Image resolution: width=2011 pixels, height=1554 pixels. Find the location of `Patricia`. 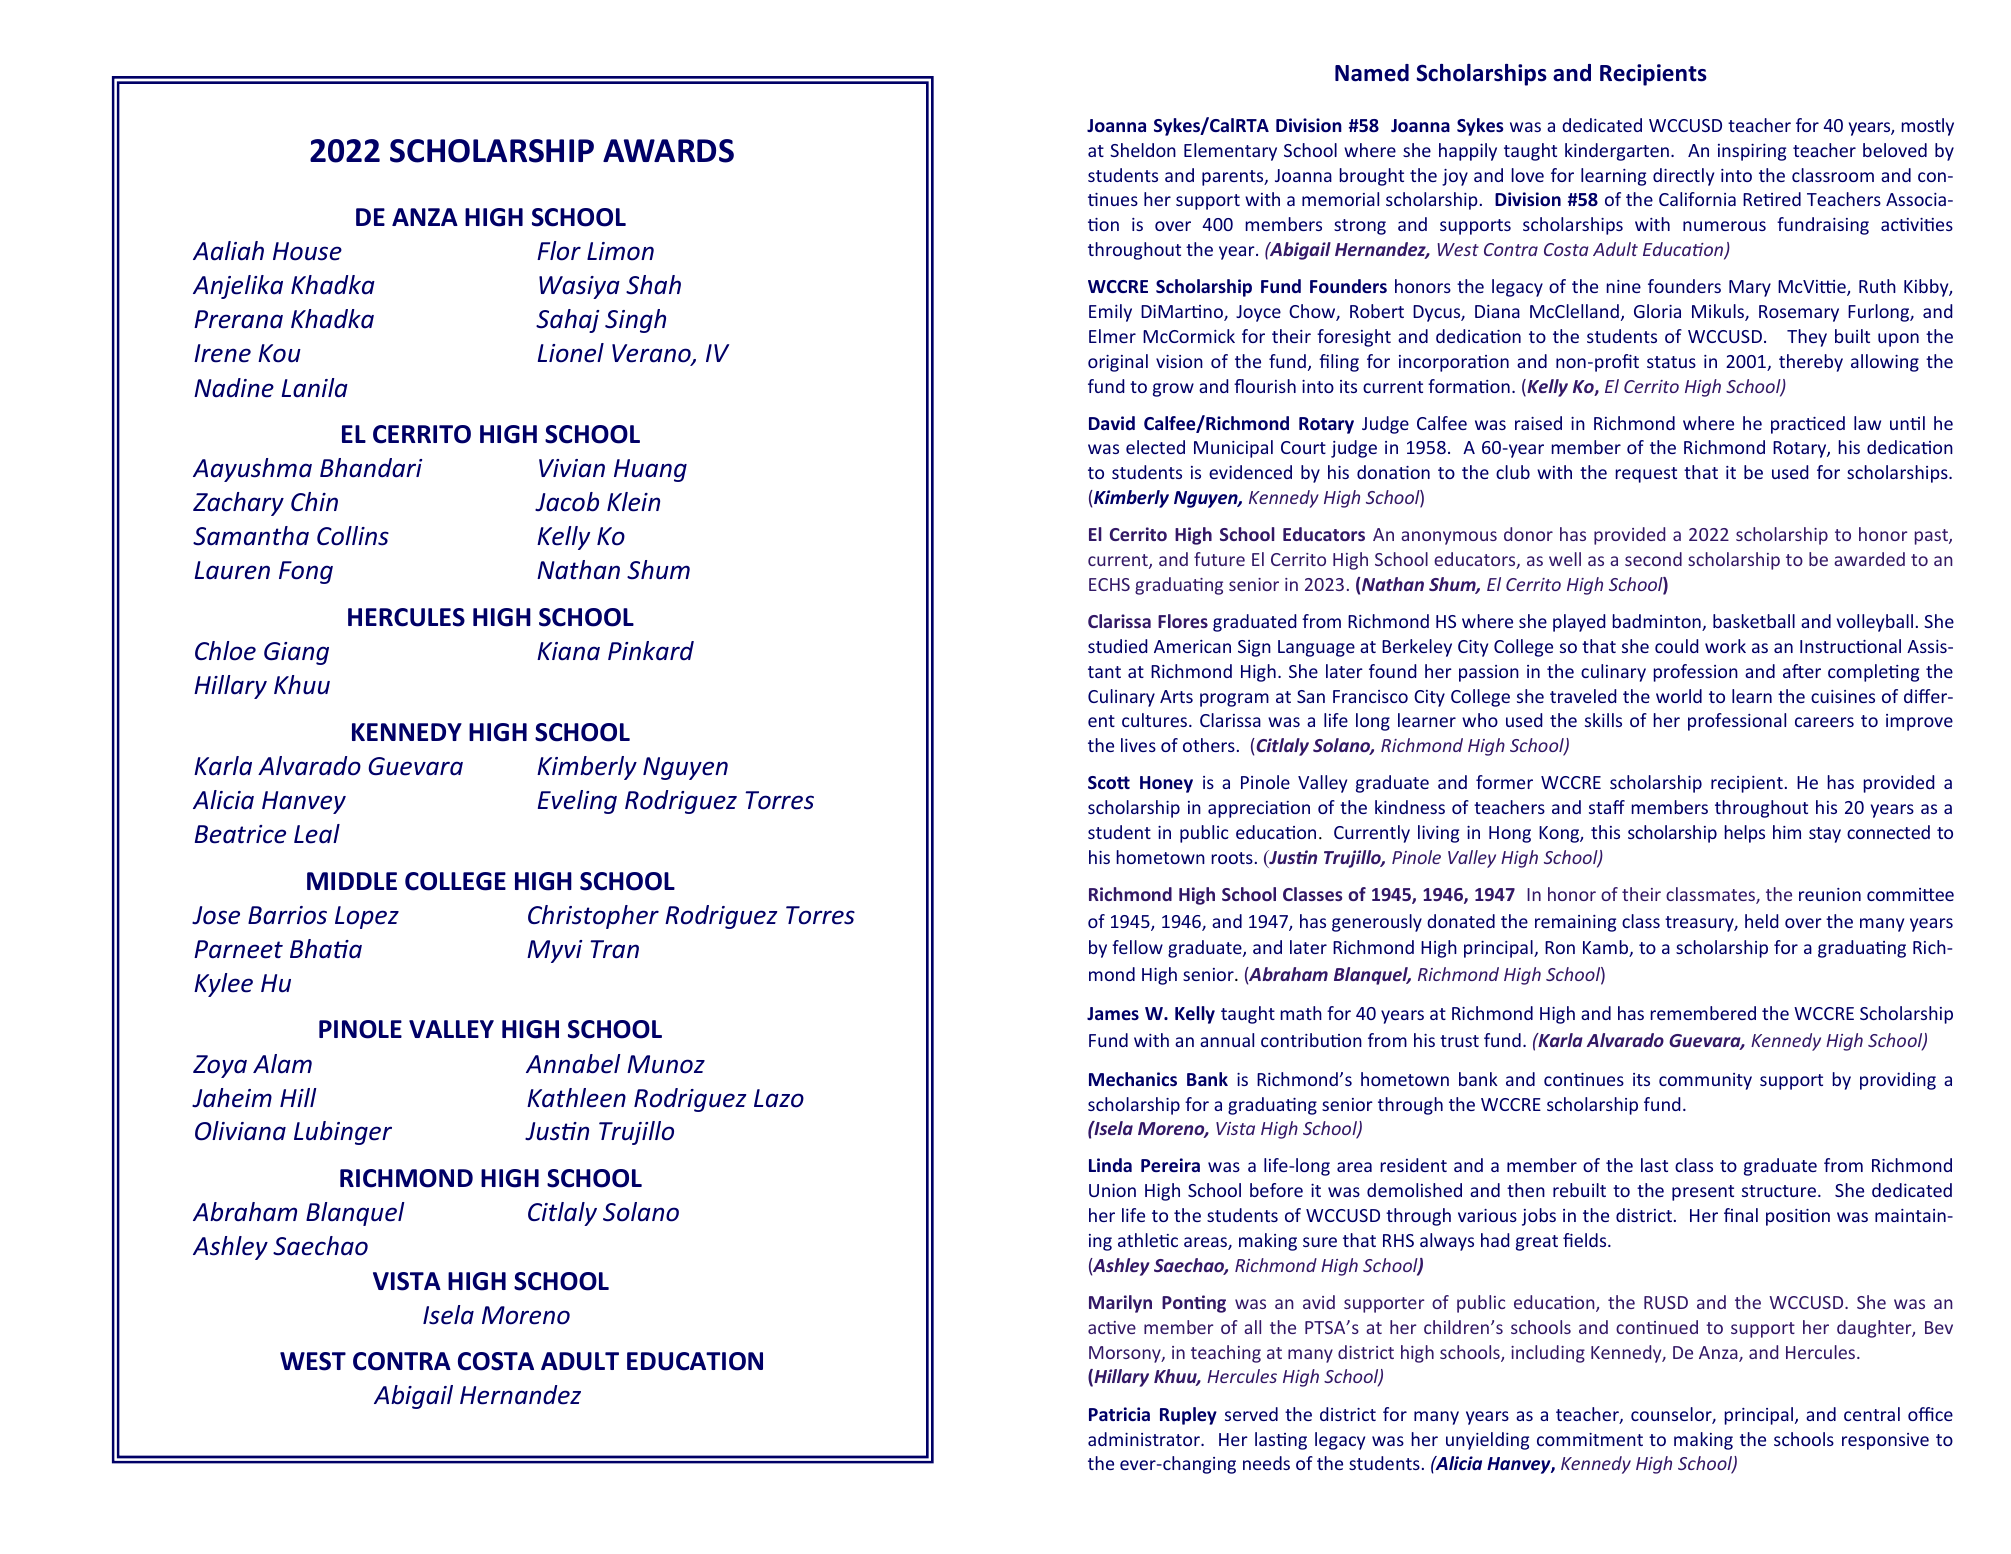

Patricia is located at coordinates (1119, 1414).
